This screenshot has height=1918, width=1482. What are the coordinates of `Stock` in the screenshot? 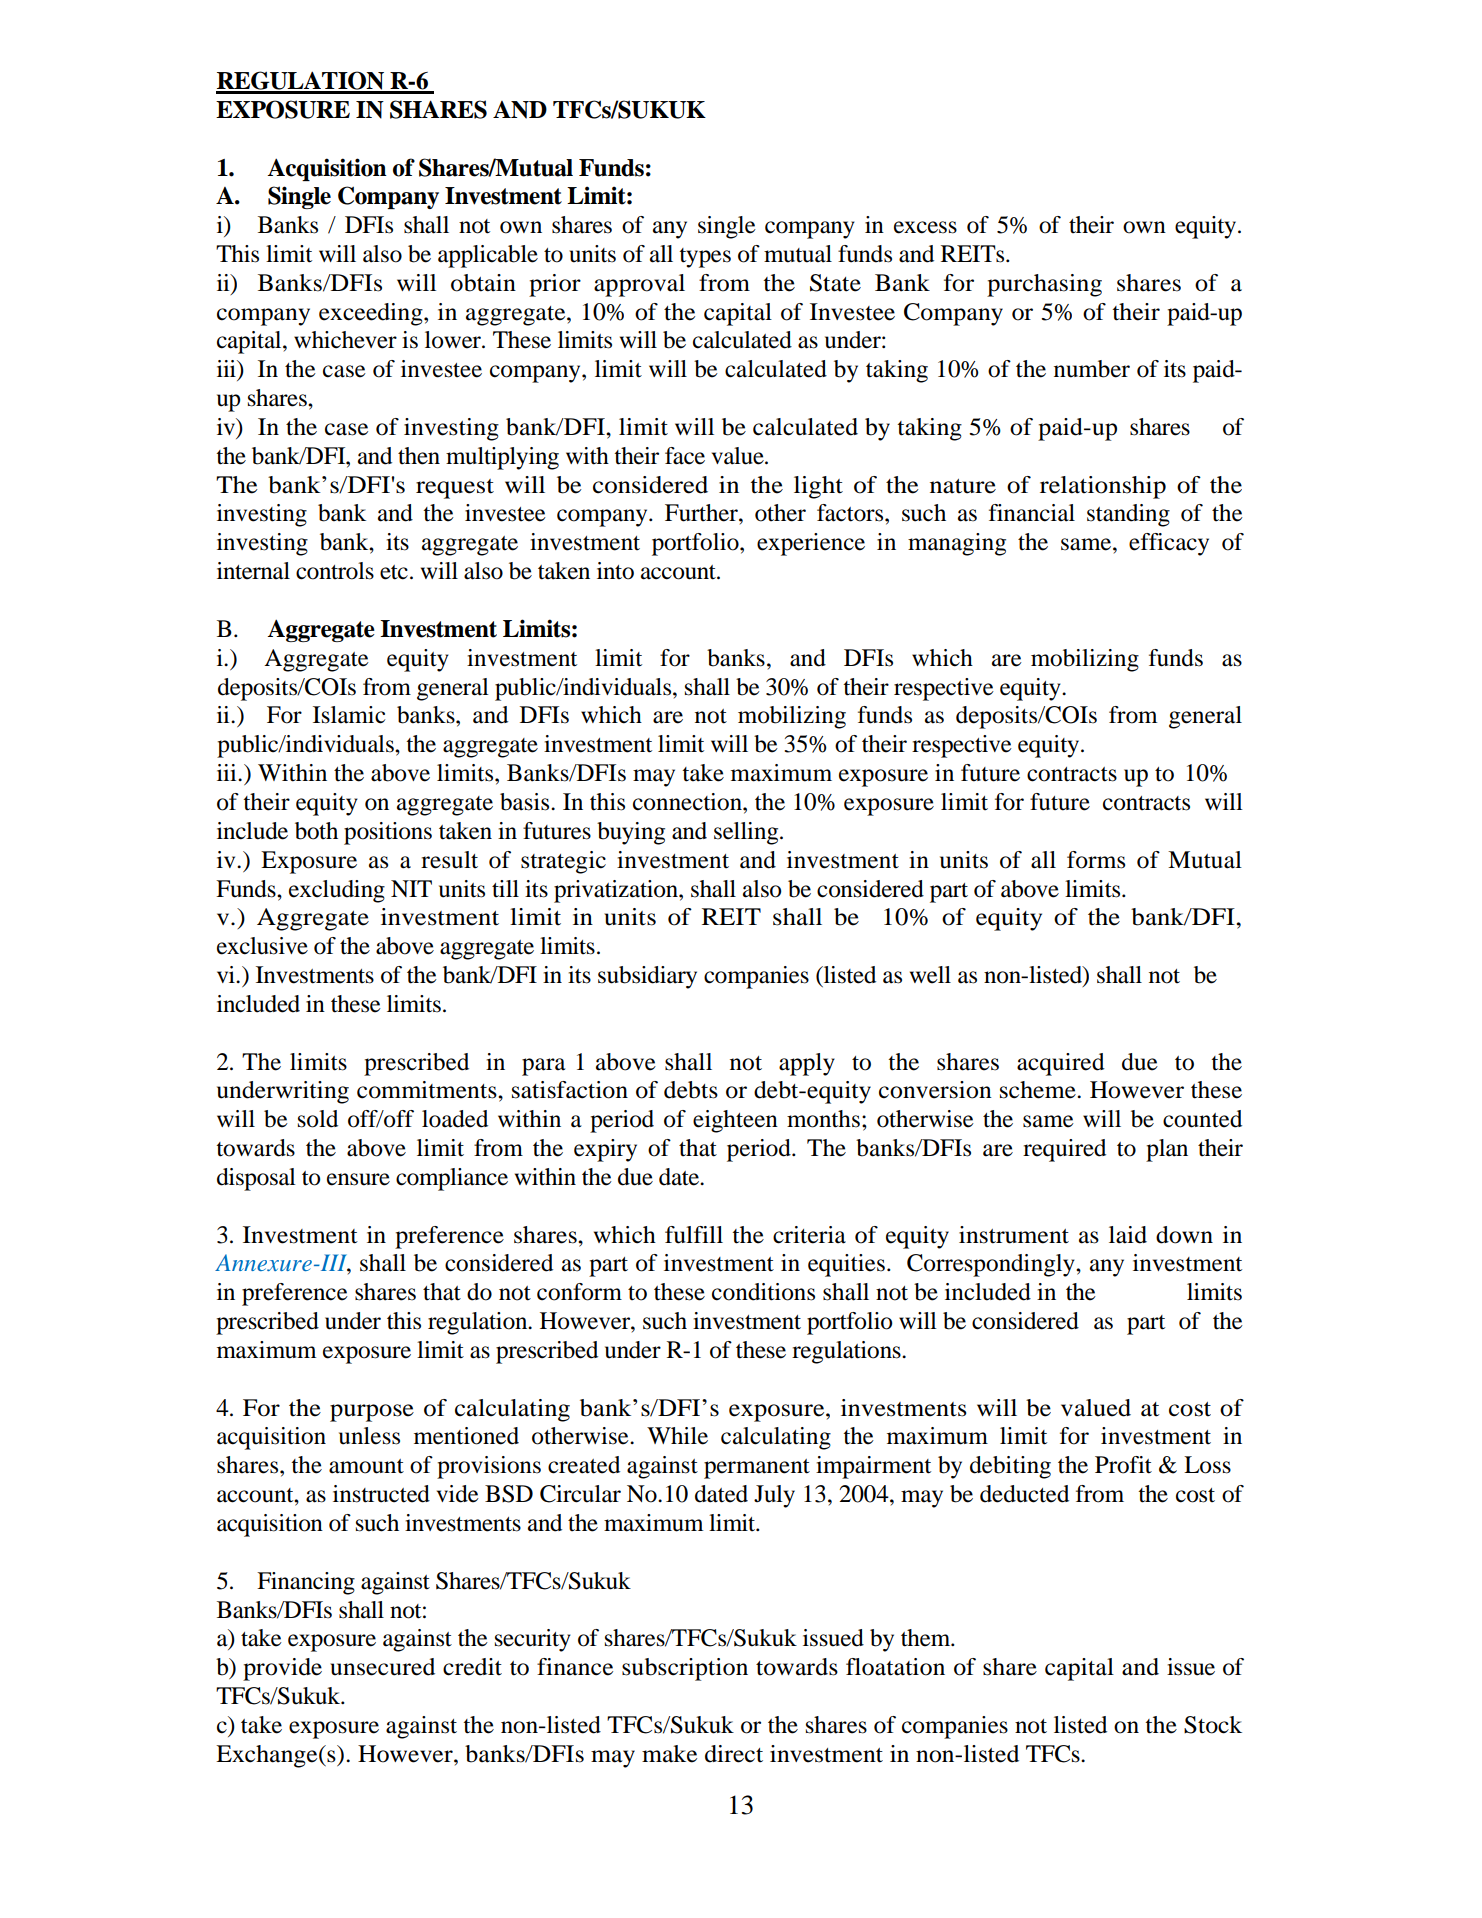 It's located at (1213, 1725).
